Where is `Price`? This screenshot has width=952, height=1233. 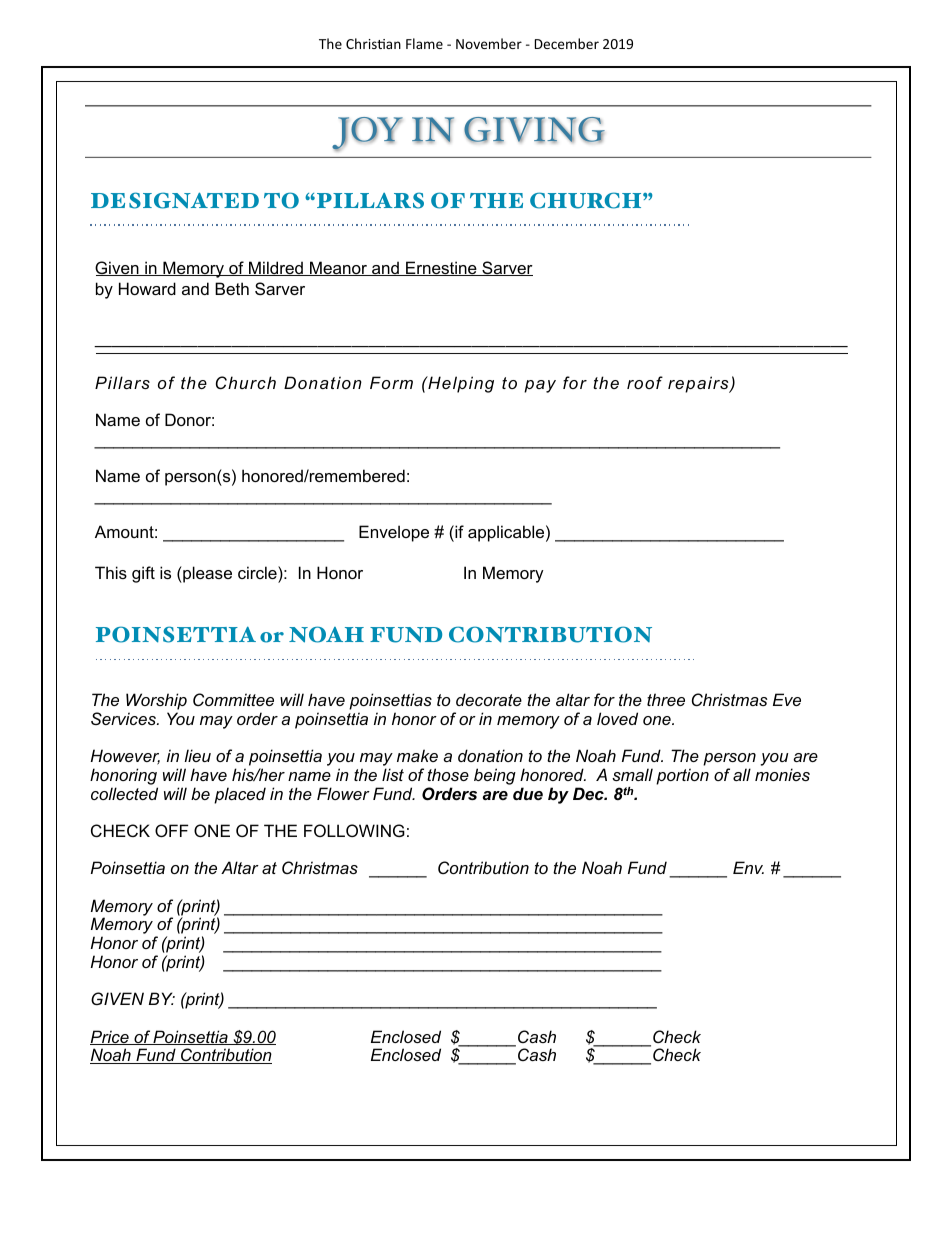
Price is located at coordinates (110, 1037).
